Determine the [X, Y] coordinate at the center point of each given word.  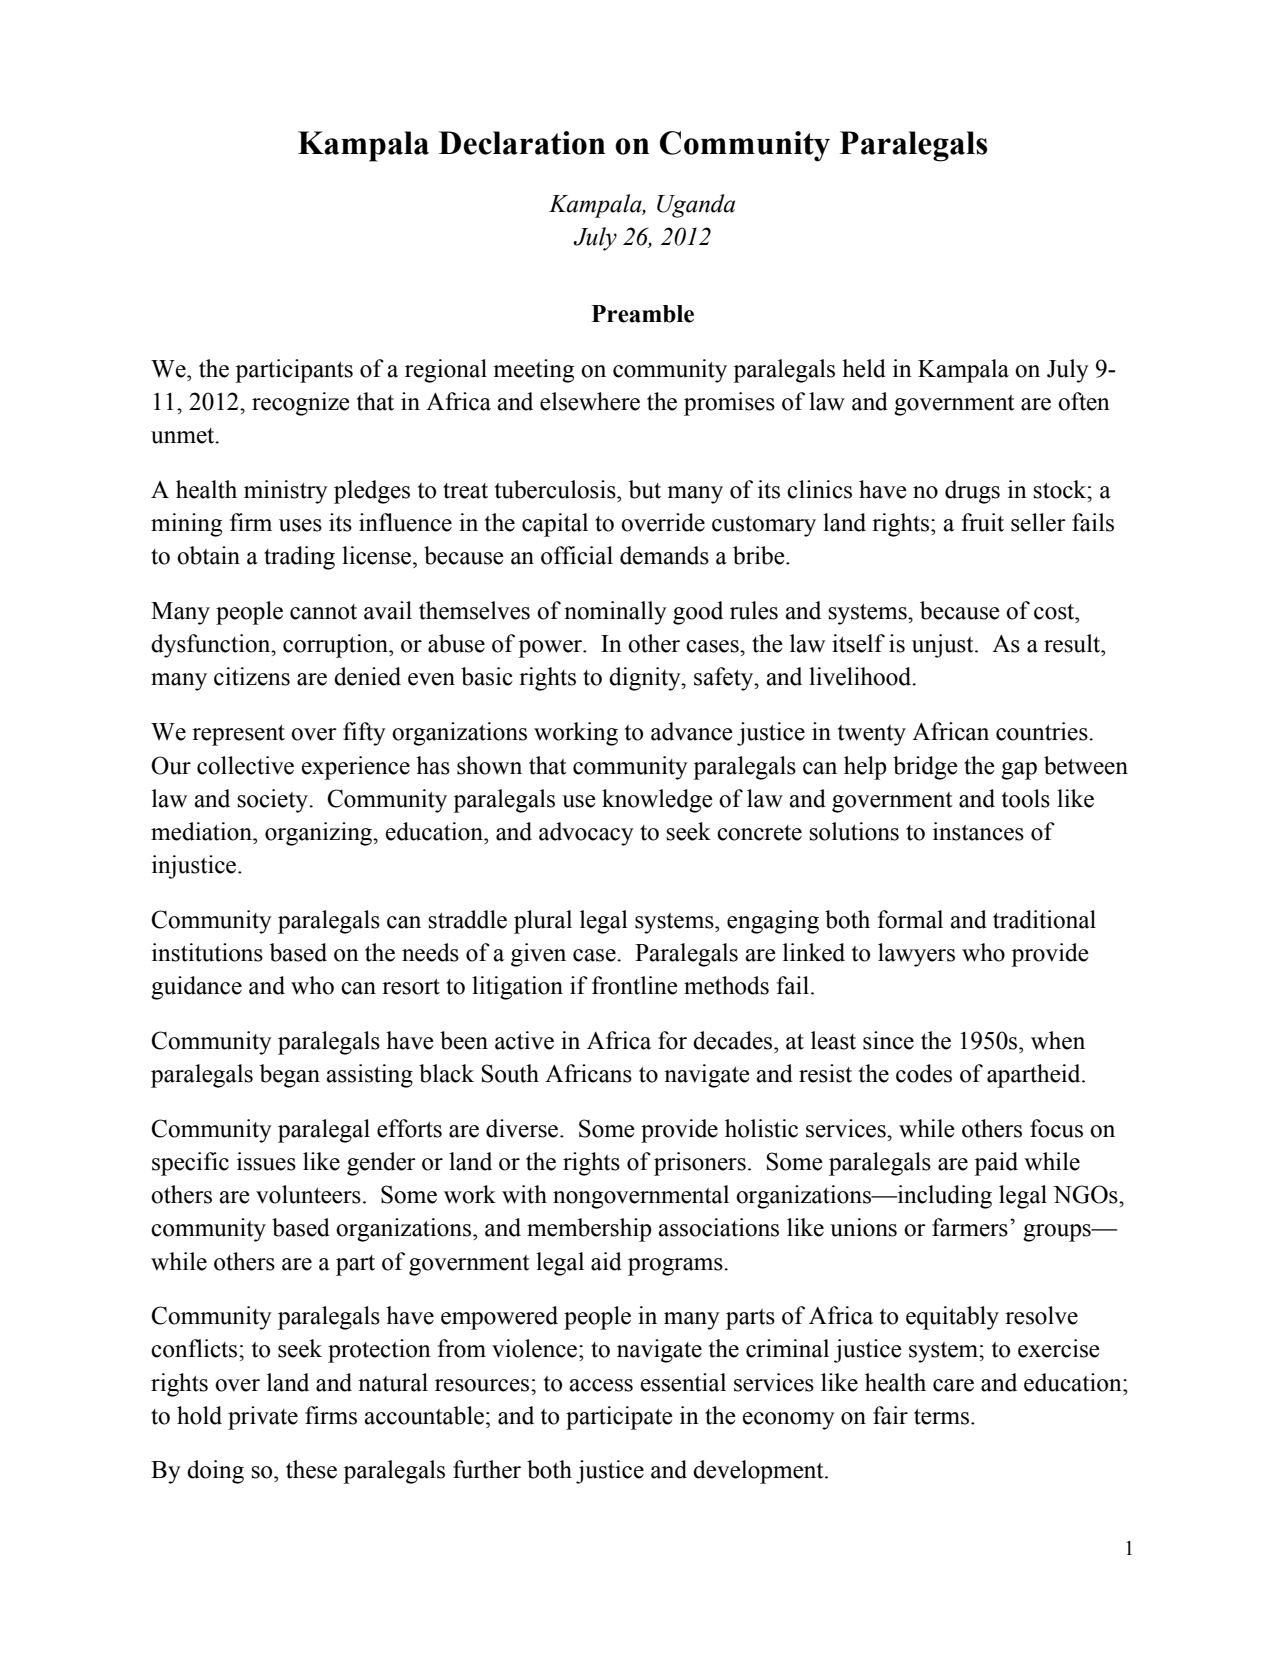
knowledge [657, 801]
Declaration [522, 143]
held [864, 368]
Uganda [696, 206]
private [263, 1418]
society [273, 801]
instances [978, 831]
